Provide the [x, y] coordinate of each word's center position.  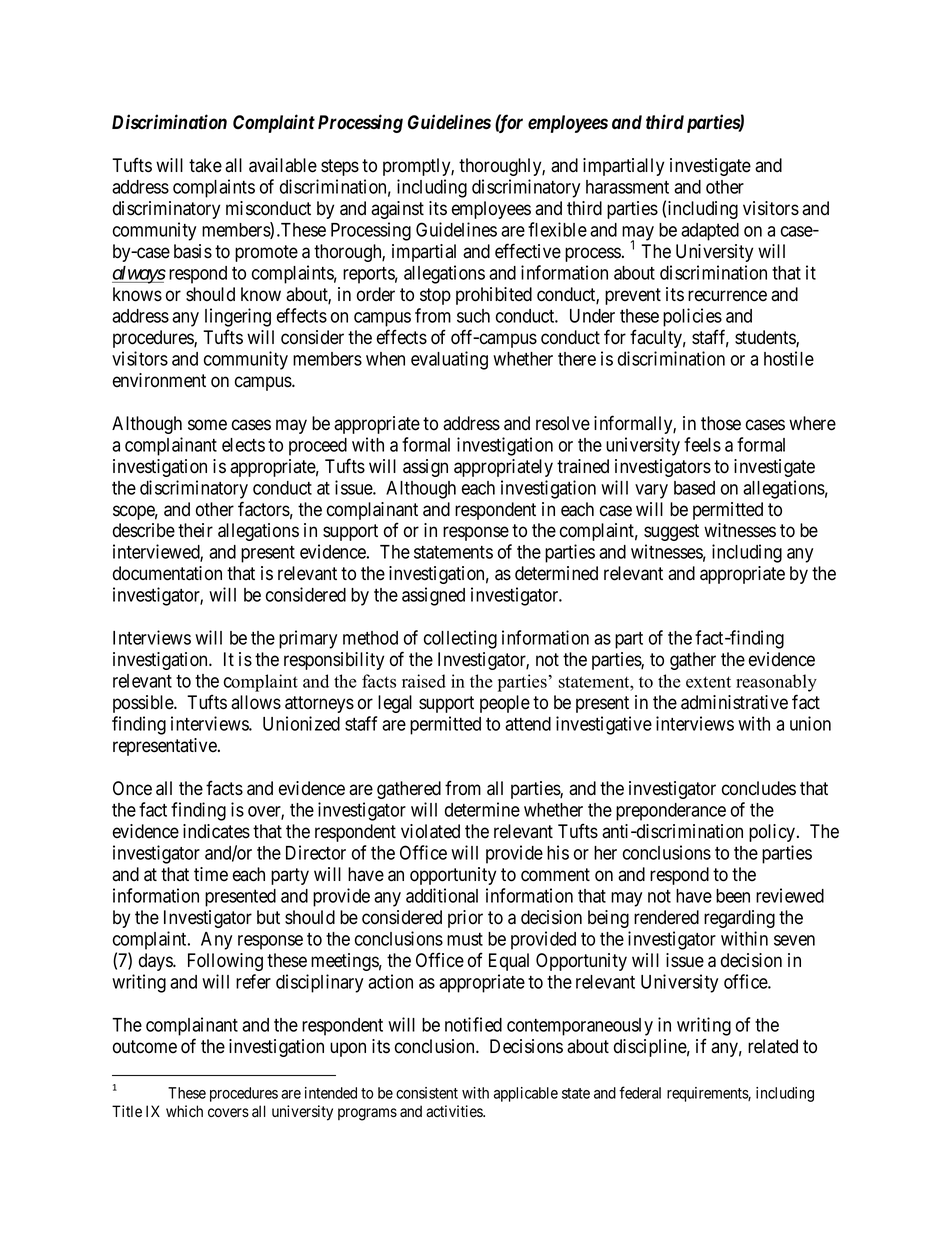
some [207, 425]
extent [708, 682]
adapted [710, 232]
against [397, 210]
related [773, 1046]
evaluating [449, 360]
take [205, 165]
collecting [460, 639]
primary [308, 639]
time [211, 874]
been [733, 896]
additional [442, 895]
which [184, 1111]
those [721, 423]
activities [455, 1111]
